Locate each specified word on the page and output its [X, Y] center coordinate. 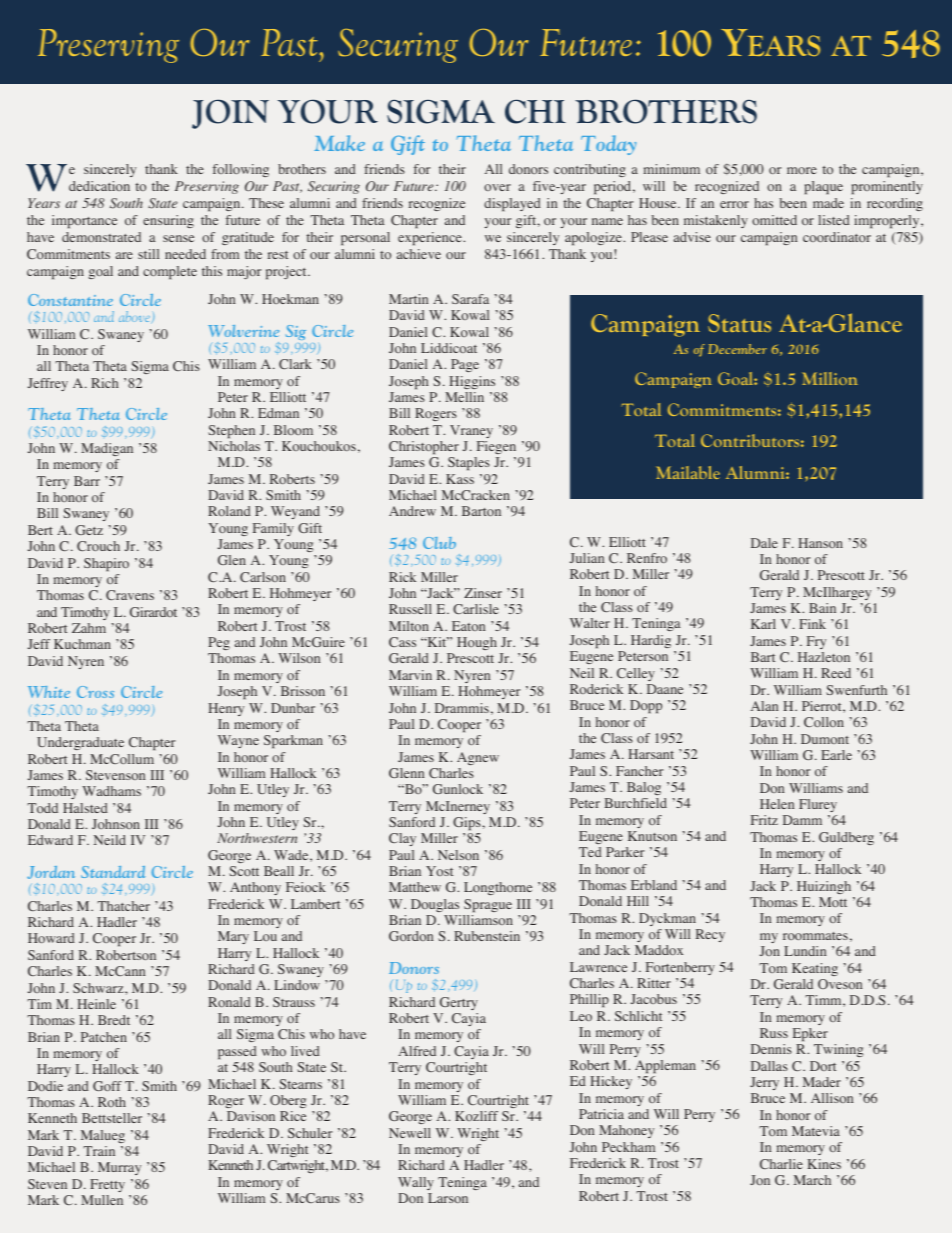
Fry [816, 642]
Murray [119, 1168]
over [497, 187]
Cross [95, 692]
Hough [477, 643]
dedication [99, 186]
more [802, 170]
